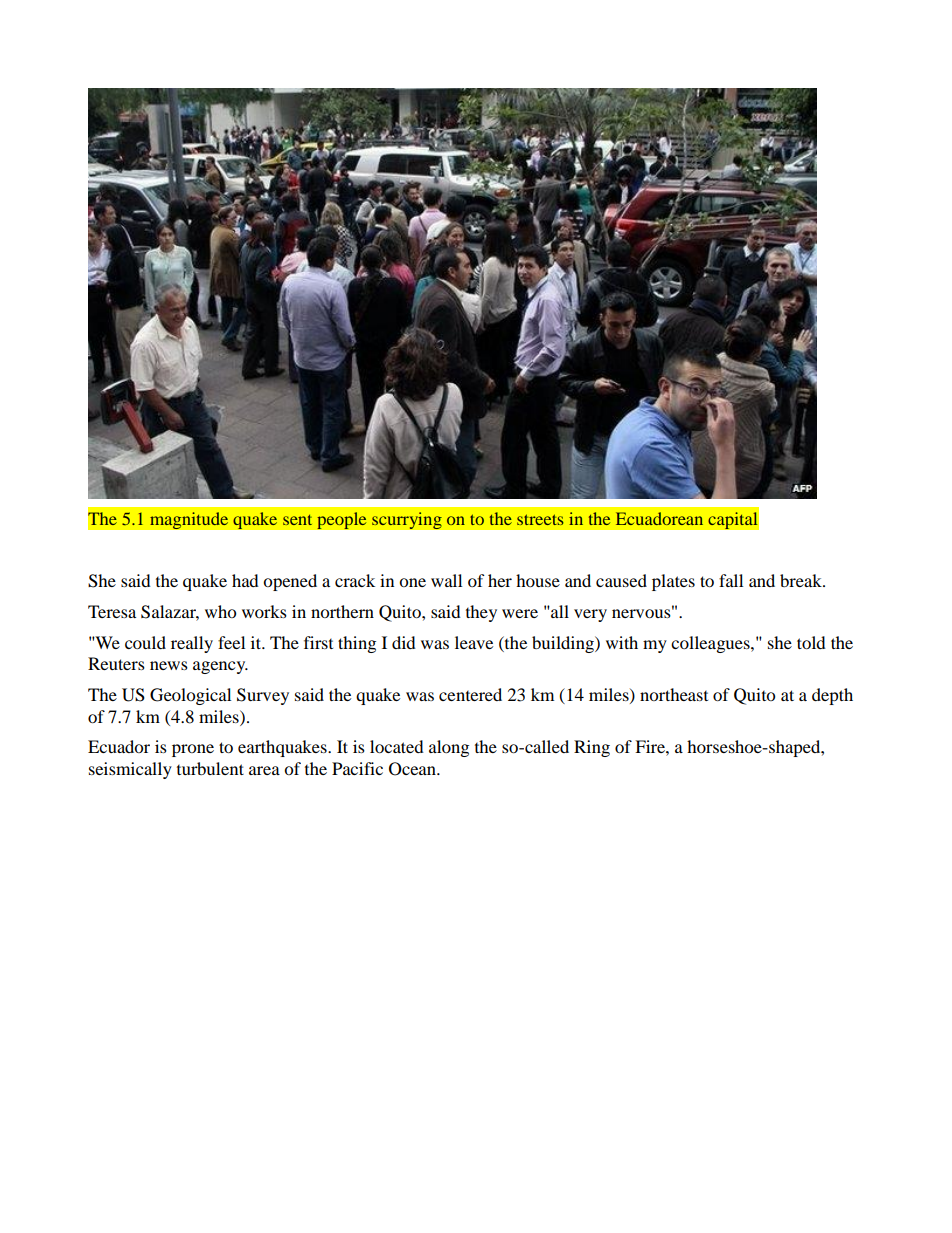  What do you see at coordinates (210, 768) in the screenshot?
I see `turbulent` at bounding box center [210, 768].
